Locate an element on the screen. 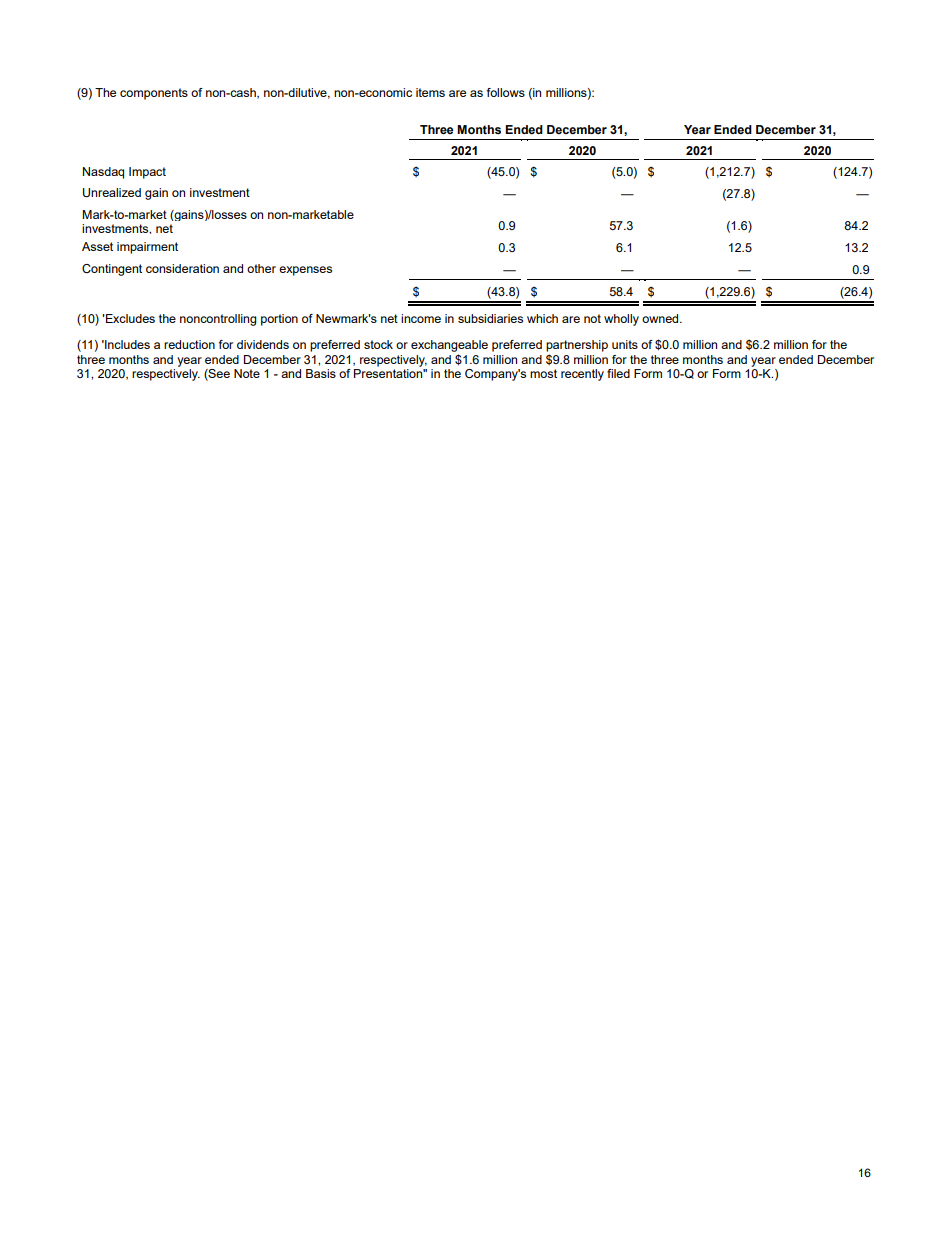 This screenshot has height=1233, width=952. items is located at coordinates (430, 92).
